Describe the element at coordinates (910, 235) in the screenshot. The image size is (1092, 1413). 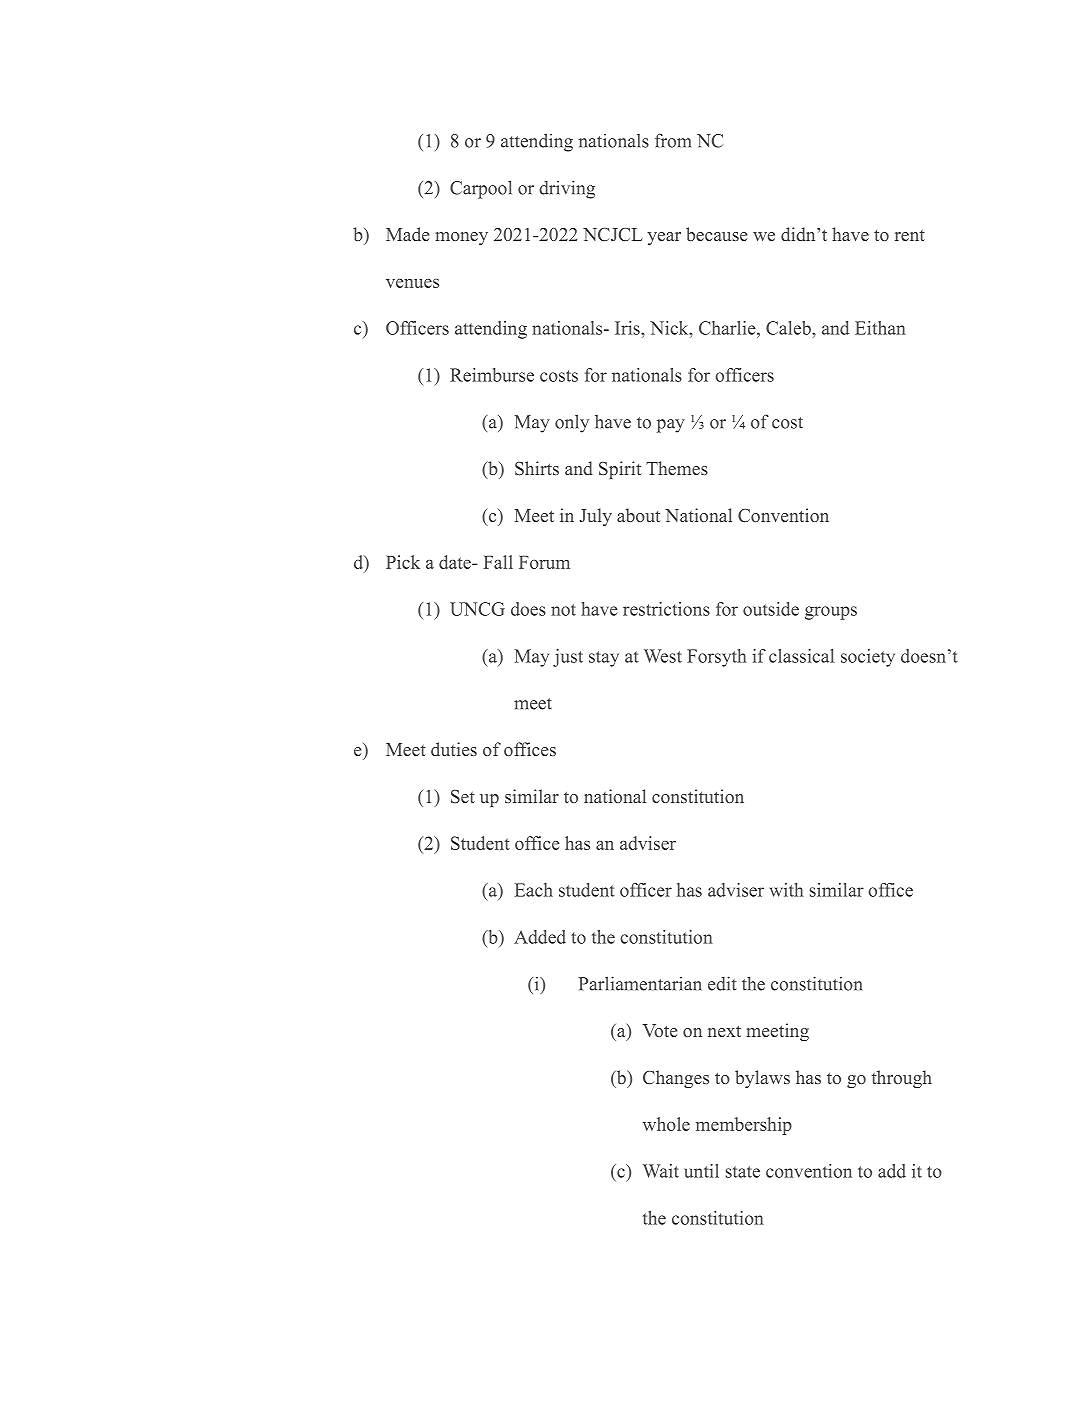
I see `rent` at that location.
